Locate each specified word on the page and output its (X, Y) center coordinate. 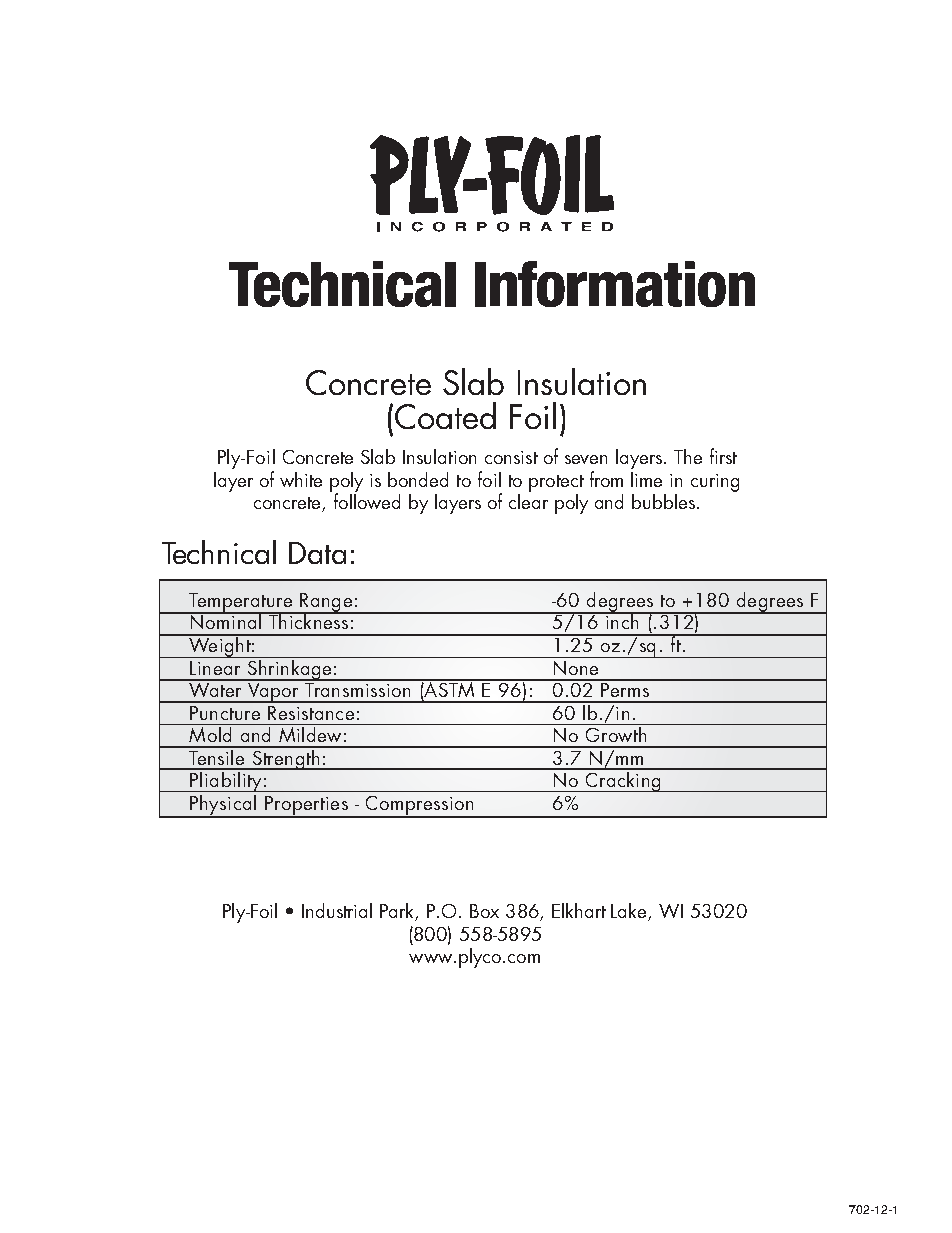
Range (326, 603)
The (688, 456)
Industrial (337, 910)
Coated (445, 415)
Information (615, 284)
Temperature (240, 603)
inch (622, 620)
